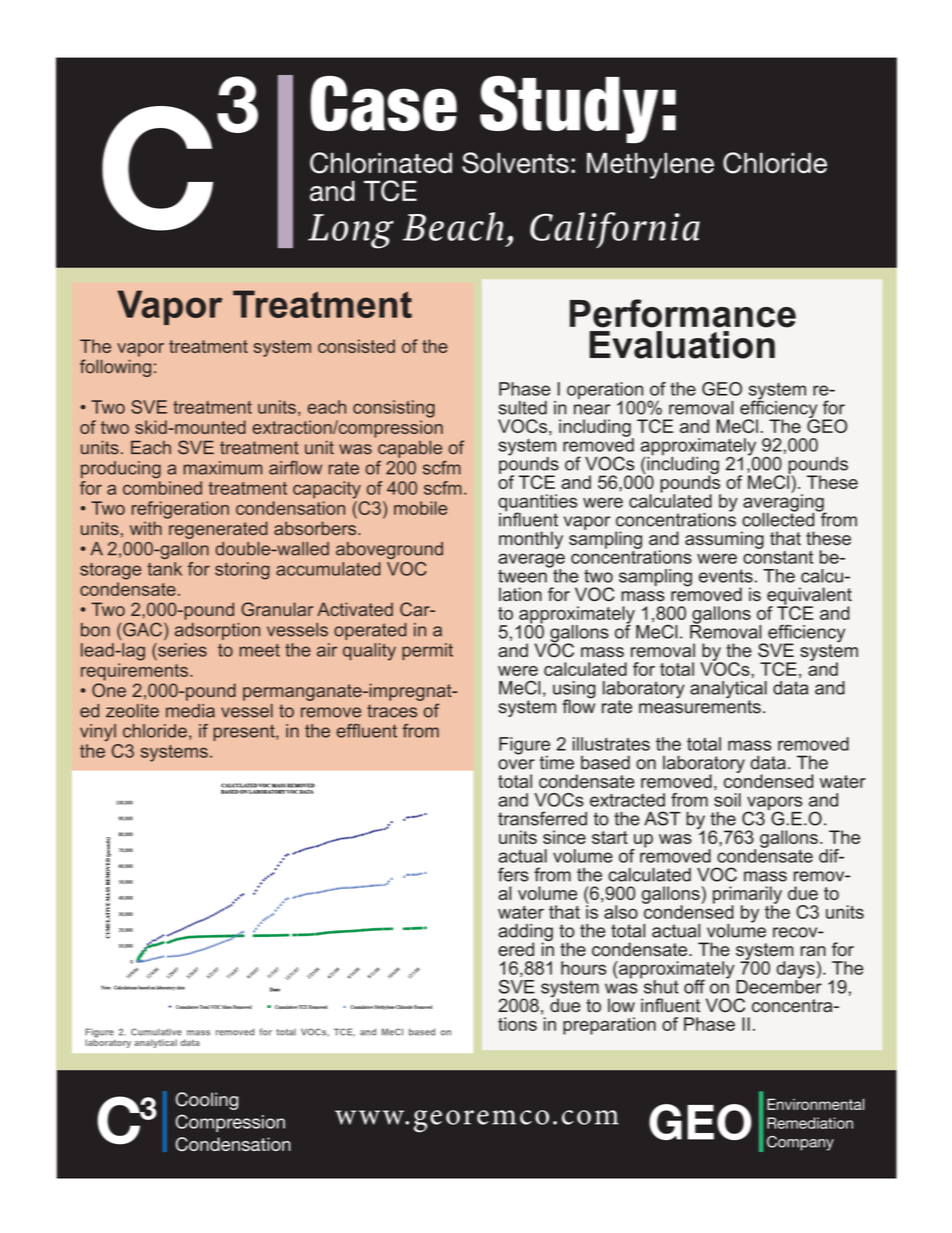 This screenshot has width=952, height=1233. Describe the element at coordinates (381, 163) in the screenshot. I see `Chlorinated` at that location.
